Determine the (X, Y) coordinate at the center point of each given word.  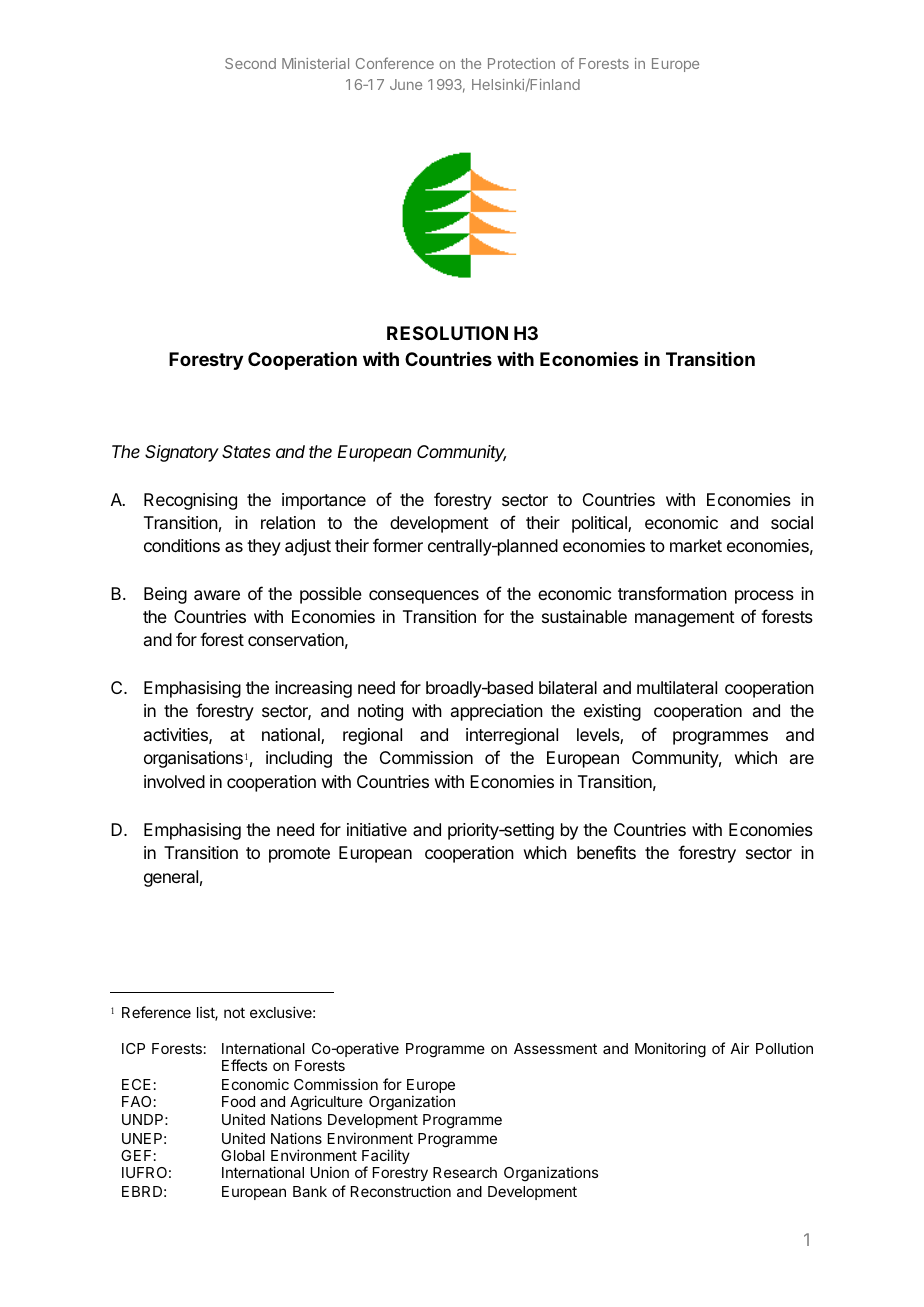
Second (250, 63)
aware (217, 595)
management (685, 619)
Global (243, 1155)
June (406, 84)
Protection (521, 63)
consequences (424, 597)
